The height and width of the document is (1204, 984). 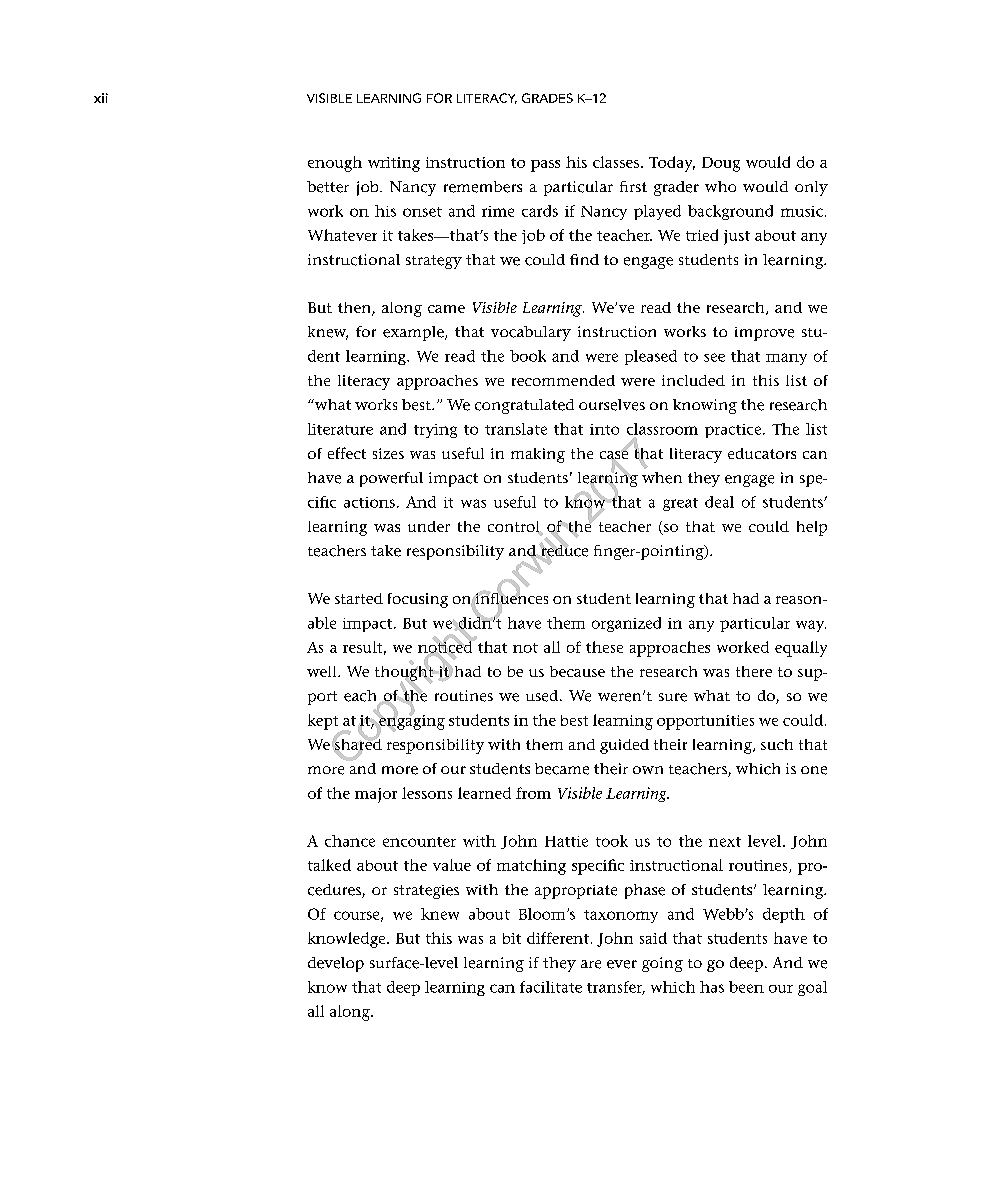 What do you see at coordinates (359, 598) in the document?
I see `started` at bounding box center [359, 598].
